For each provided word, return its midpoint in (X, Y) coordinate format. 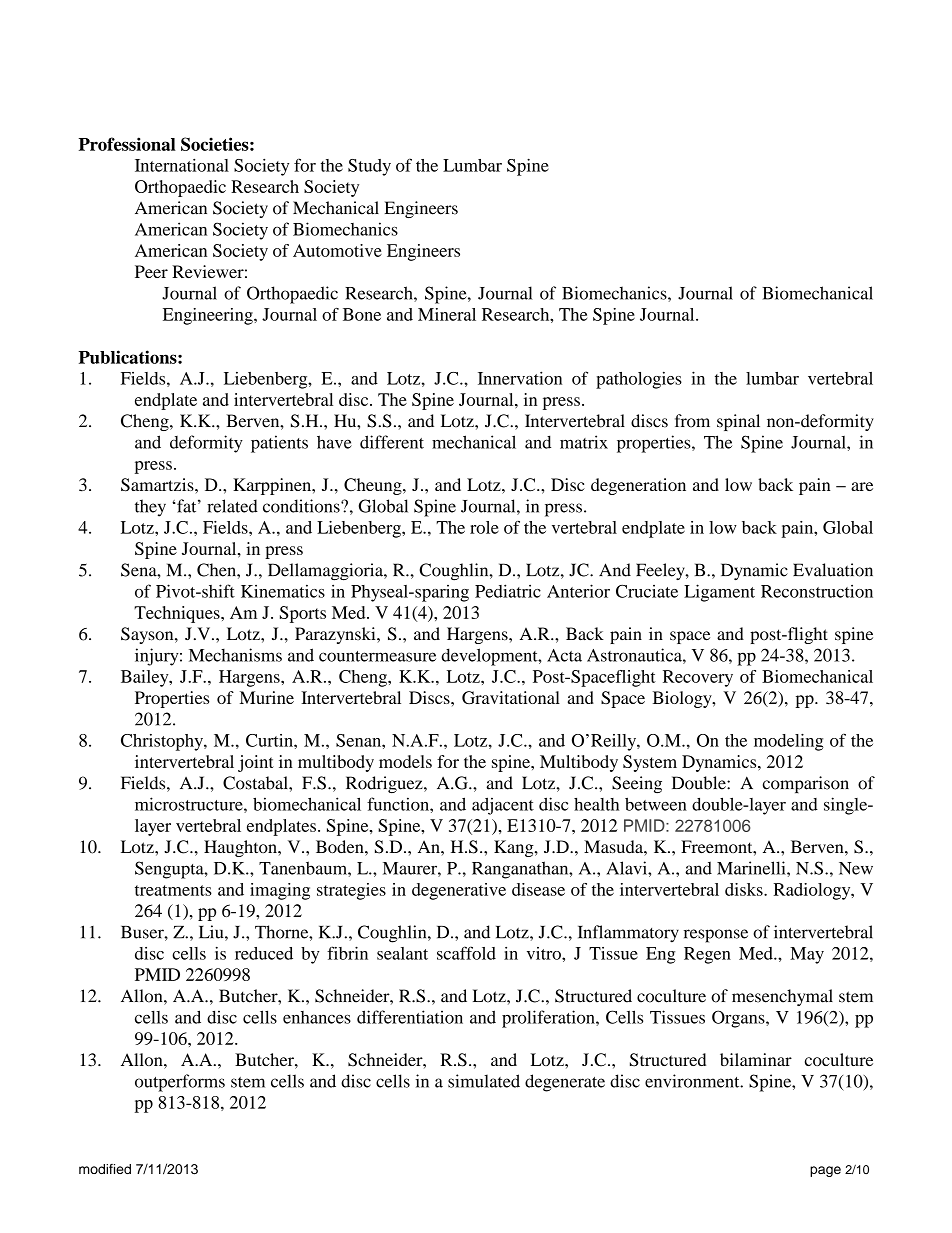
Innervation (520, 378)
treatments (173, 890)
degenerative (459, 891)
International (182, 165)
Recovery (698, 678)
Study (369, 167)
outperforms (180, 1083)
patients (279, 444)
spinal (738, 422)
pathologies (639, 380)
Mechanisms (235, 655)
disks (745, 889)
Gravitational (511, 697)
